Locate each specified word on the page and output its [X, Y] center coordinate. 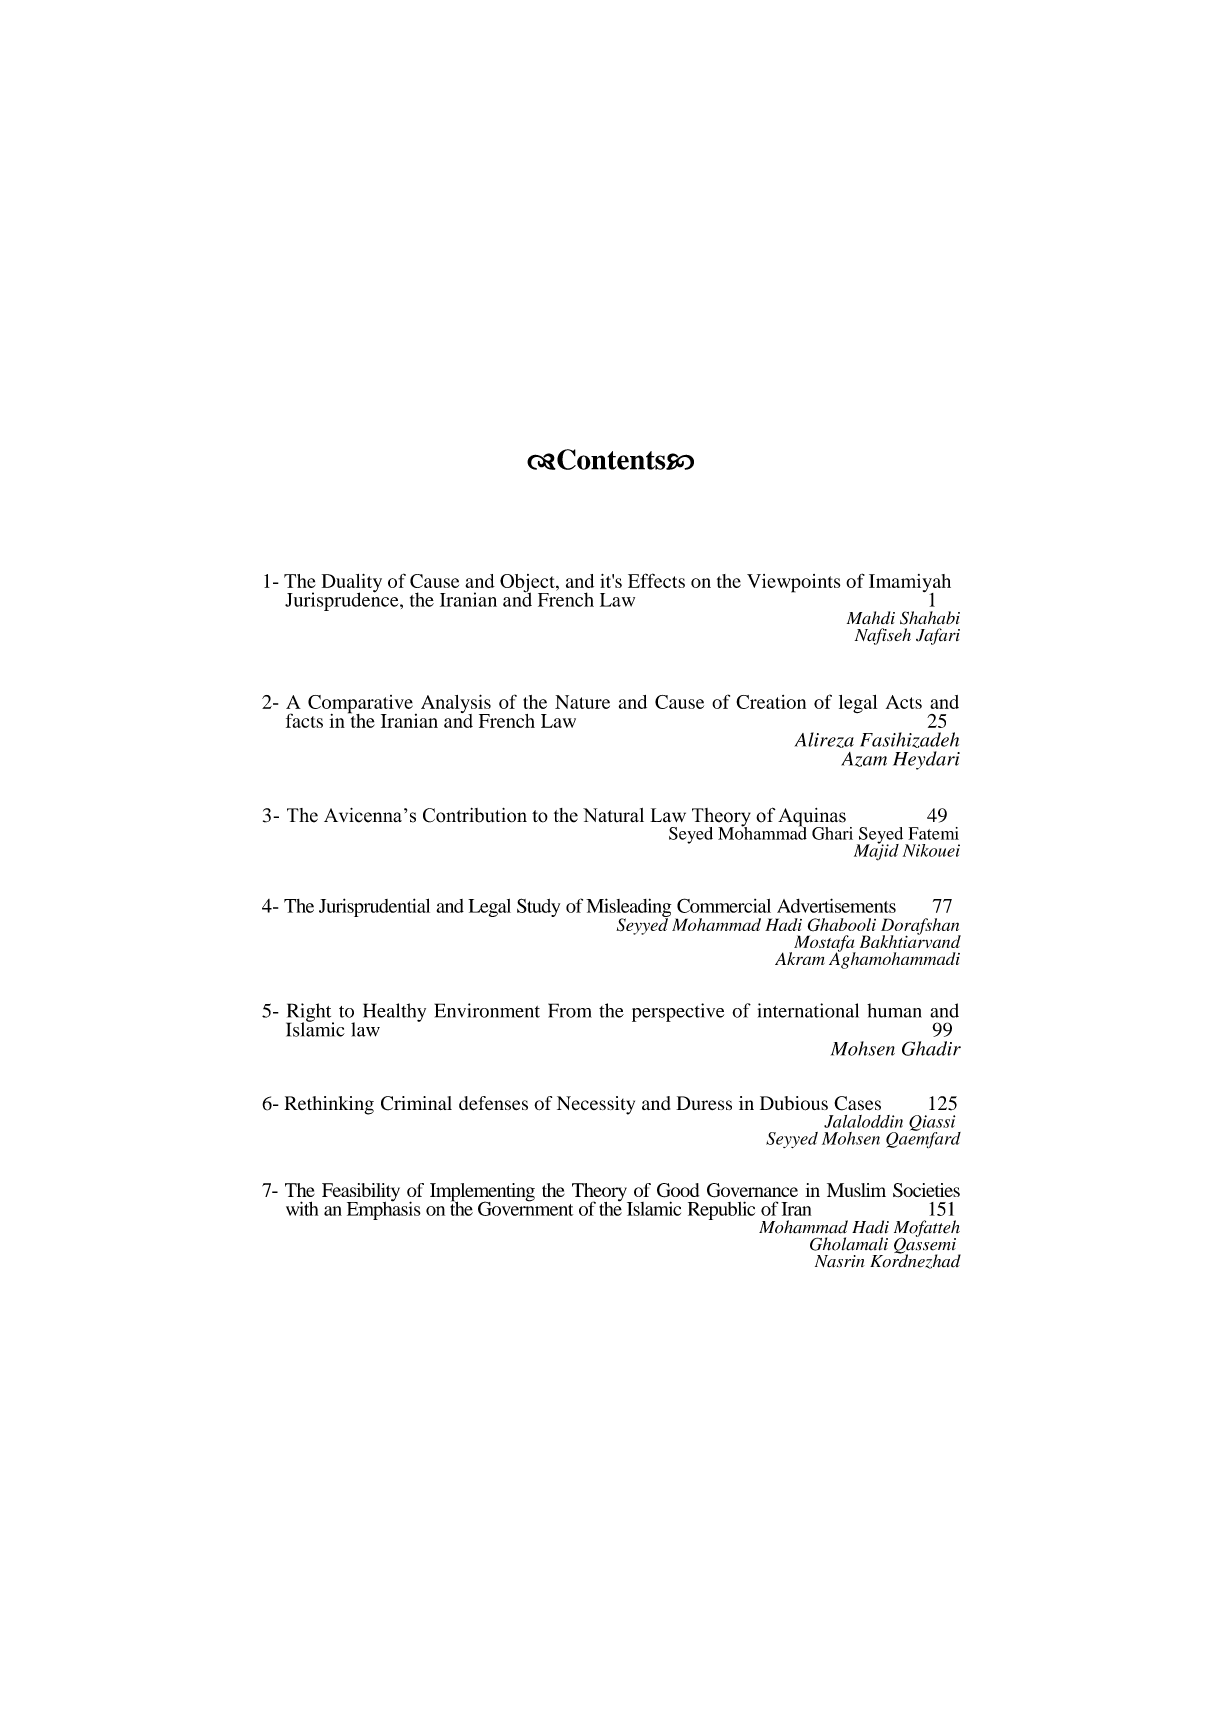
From [570, 1010]
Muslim [856, 1190]
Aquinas [812, 818]
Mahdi [871, 617]
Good [678, 1190]
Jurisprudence [343, 600]
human [894, 1010]
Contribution [475, 815]
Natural [613, 815]
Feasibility [361, 1193]
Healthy [394, 1012]
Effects [656, 580]
